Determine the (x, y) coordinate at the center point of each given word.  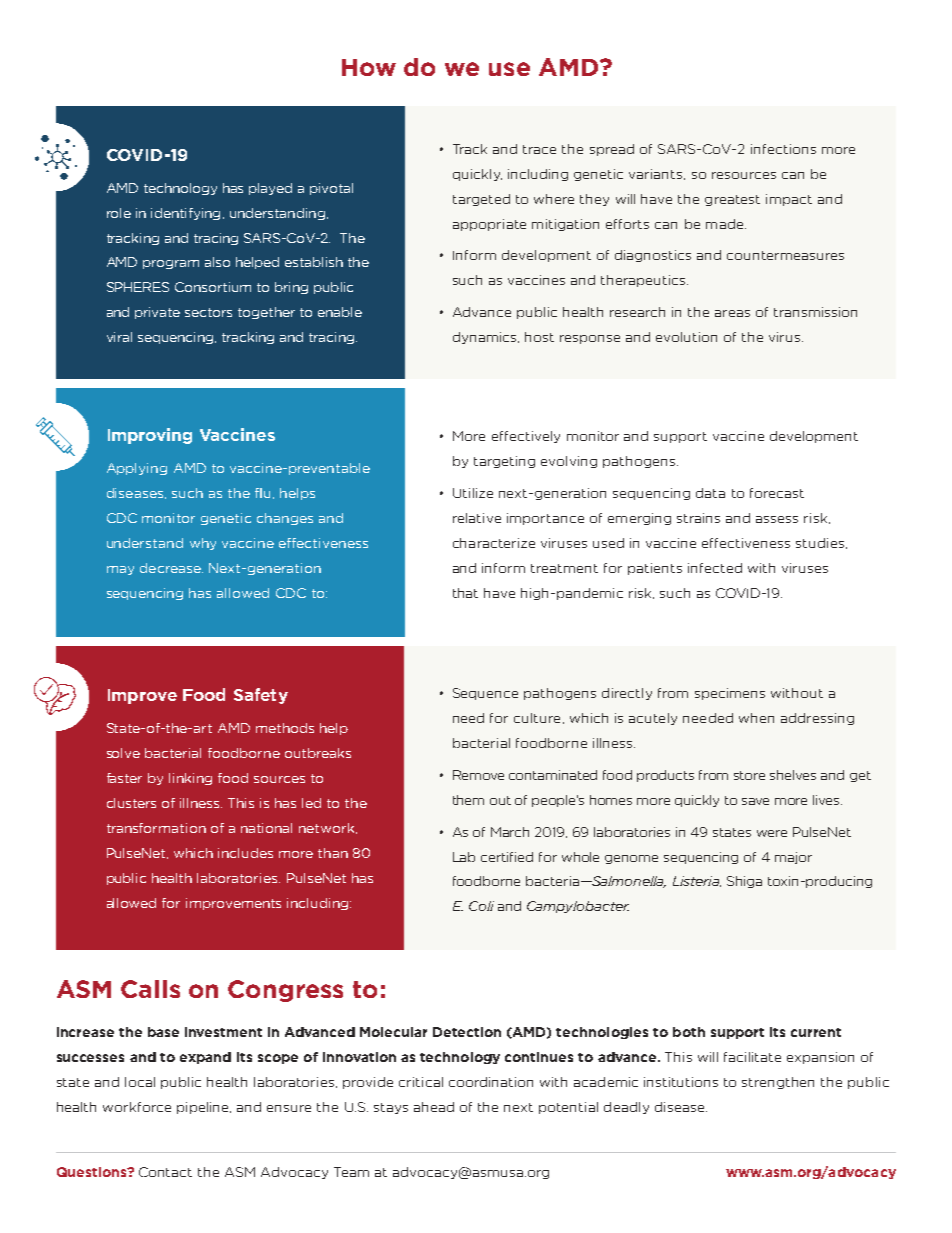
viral (119, 337)
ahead (434, 1107)
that (465, 593)
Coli (481, 906)
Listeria (697, 881)
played (270, 189)
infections (783, 149)
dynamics (486, 338)
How (369, 67)
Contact (165, 1172)
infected (715, 568)
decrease (171, 568)
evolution (686, 337)
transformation (156, 828)
